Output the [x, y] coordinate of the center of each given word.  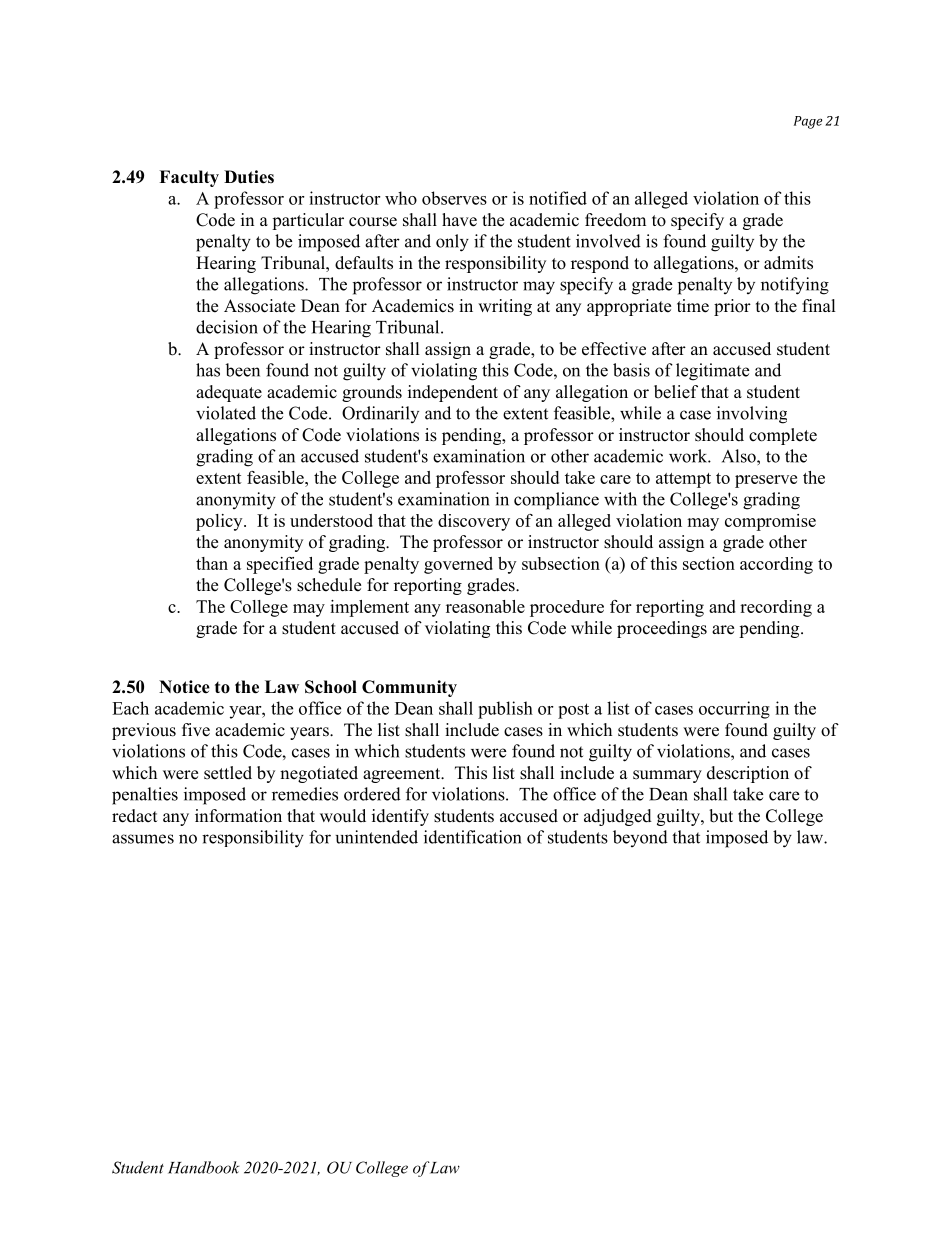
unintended [377, 837]
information [238, 816]
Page [808, 122]
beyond [640, 838]
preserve [766, 481]
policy [220, 522]
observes [454, 198]
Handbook [204, 1167]
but [721, 816]
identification [472, 837]
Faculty [189, 178]
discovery [474, 522]
